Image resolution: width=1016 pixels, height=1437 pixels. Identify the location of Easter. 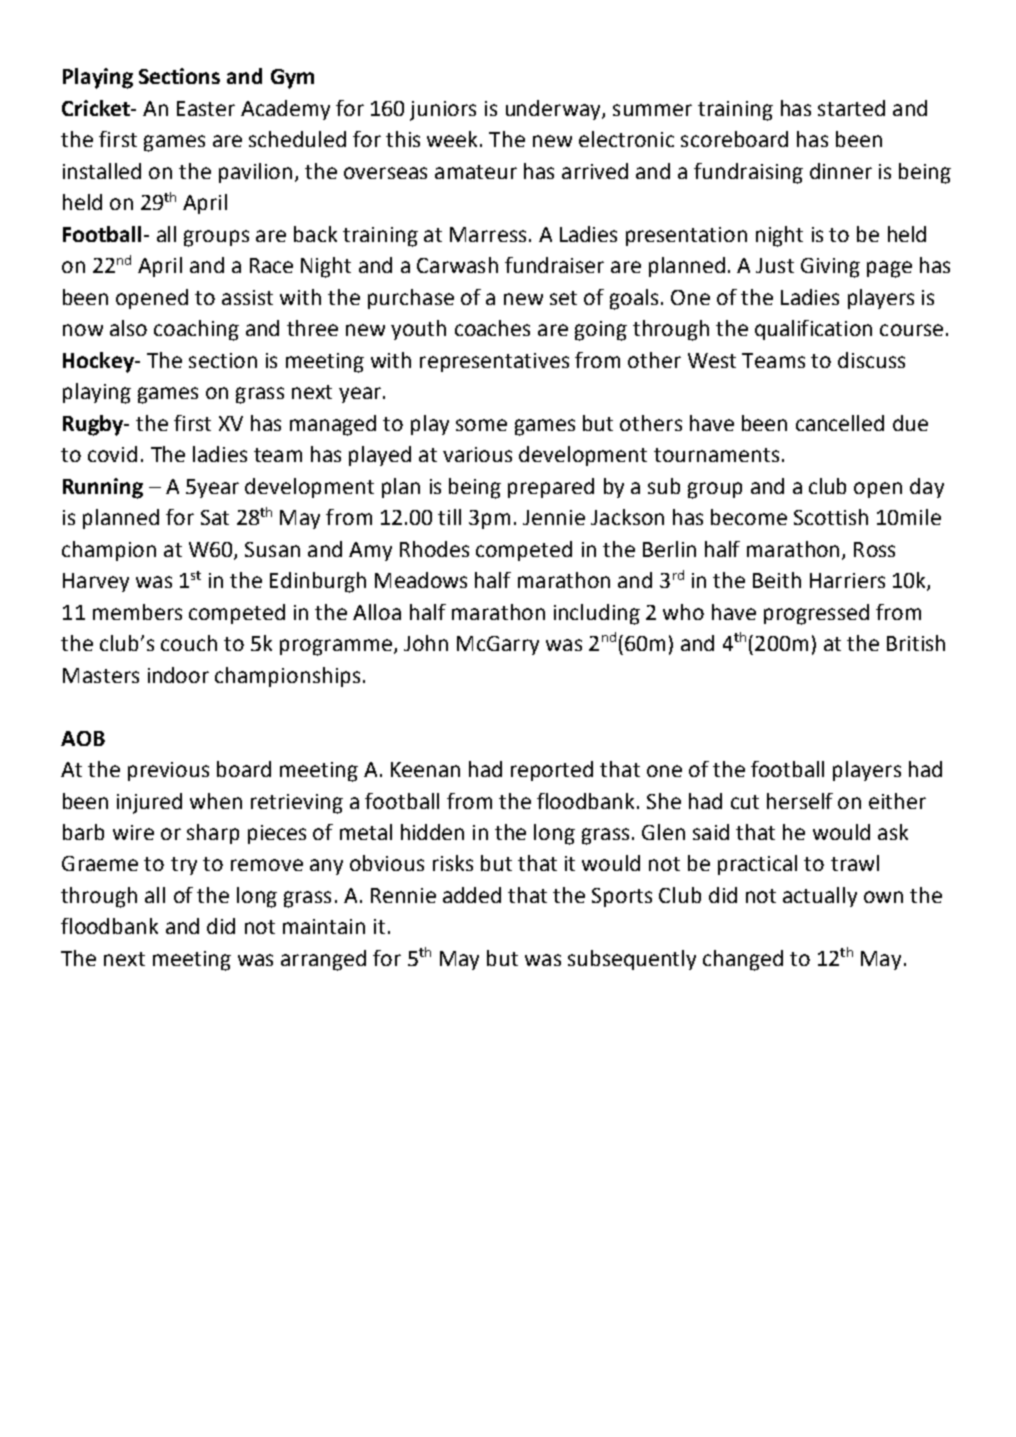
(206, 108).
